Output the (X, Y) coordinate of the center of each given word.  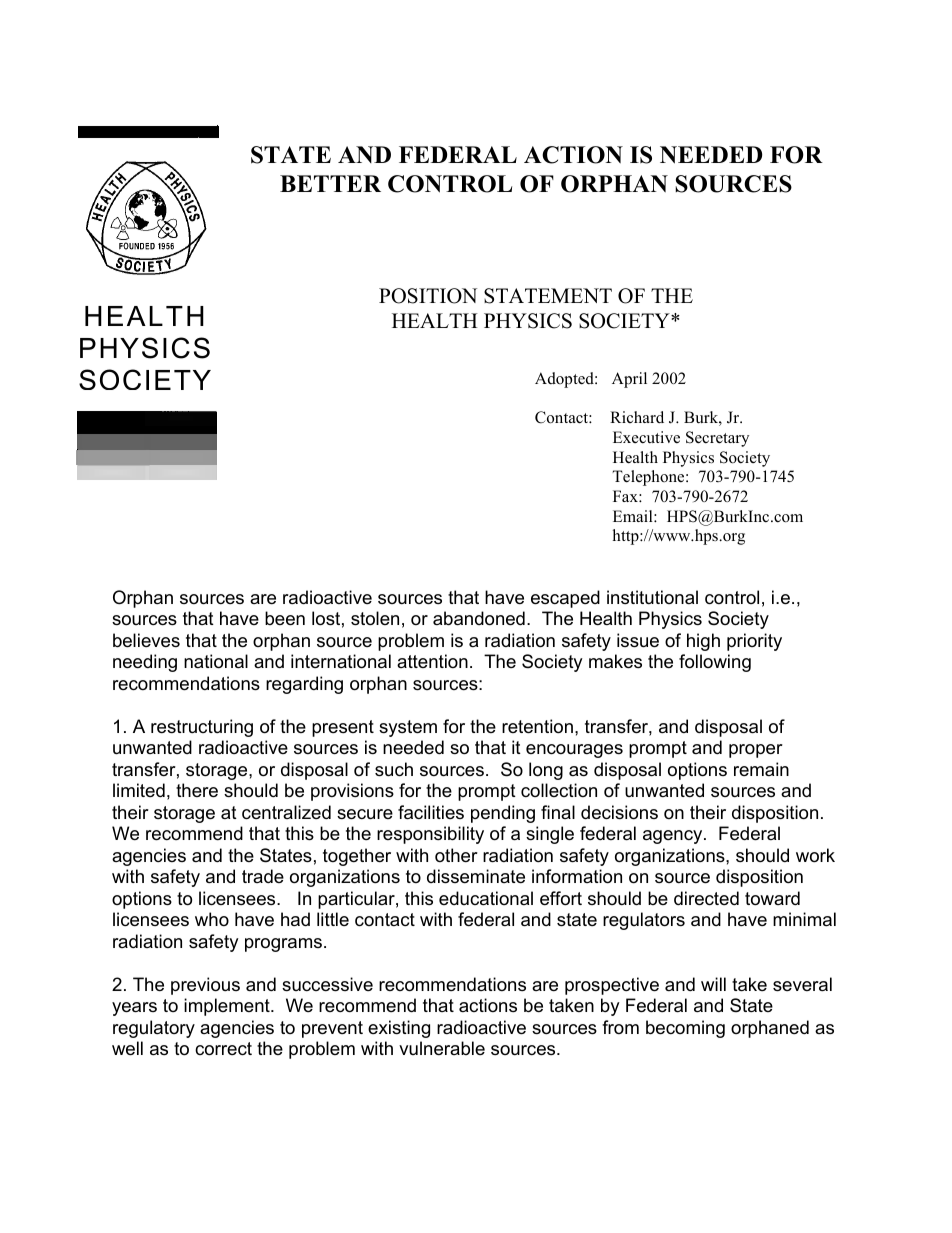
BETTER (330, 183)
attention (432, 661)
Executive (646, 437)
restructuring (202, 728)
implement (228, 1007)
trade (263, 876)
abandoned (479, 618)
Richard (637, 417)
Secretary (717, 439)
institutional (652, 597)
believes (146, 640)
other (456, 855)
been (285, 618)
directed (706, 898)
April (629, 380)
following (715, 663)
